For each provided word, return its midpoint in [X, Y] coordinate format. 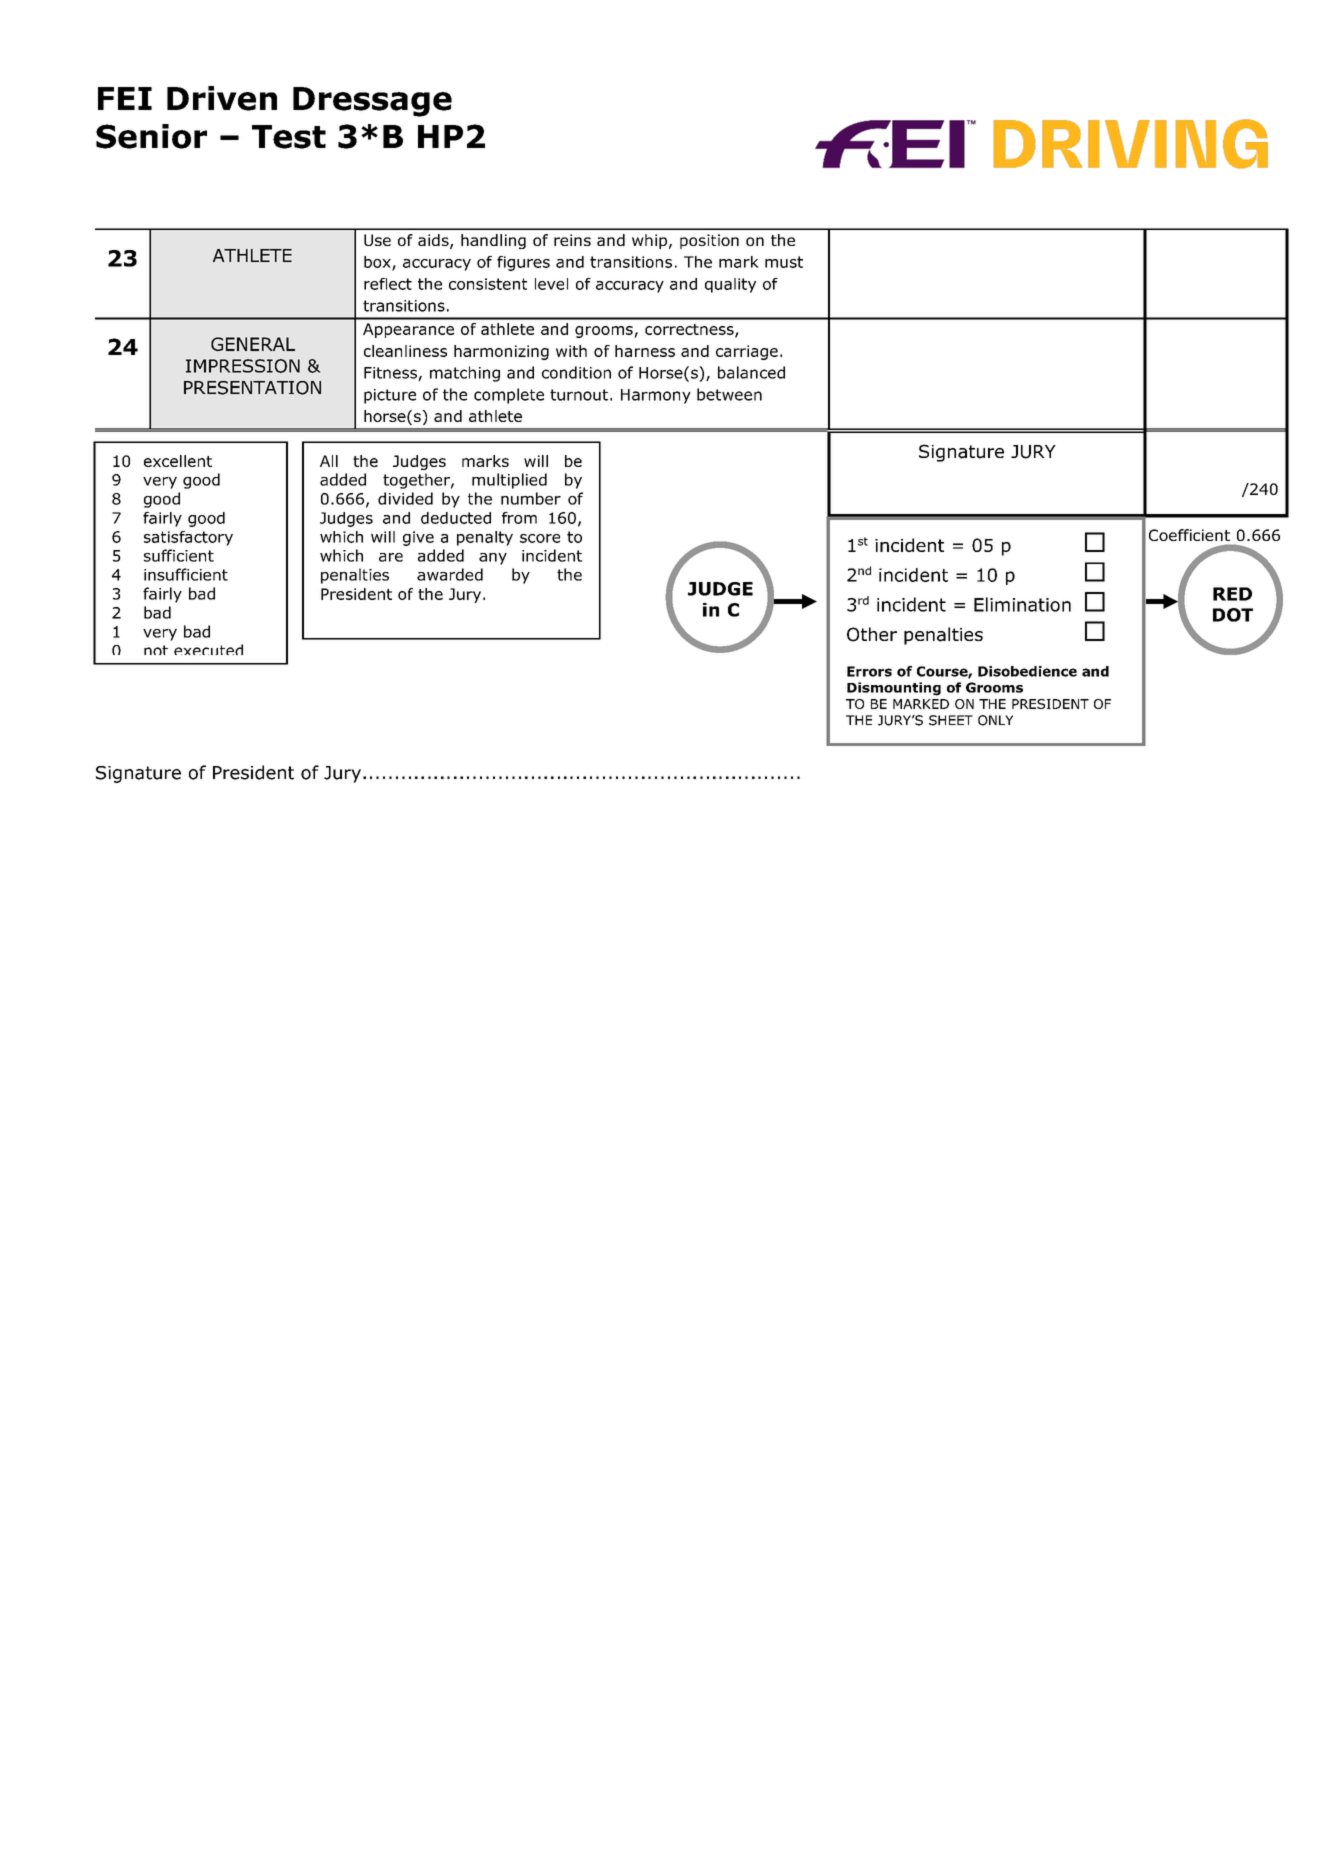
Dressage [372, 102]
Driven [222, 98]
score [540, 538]
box [378, 263]
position [709, 241]
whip [649, 241]
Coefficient [1189, 535]
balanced [751, 372]
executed [208, 649]
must [784, 262]
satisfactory [188, 538]
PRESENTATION [252, 388]
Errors [869, 671]
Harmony [656, 396]
